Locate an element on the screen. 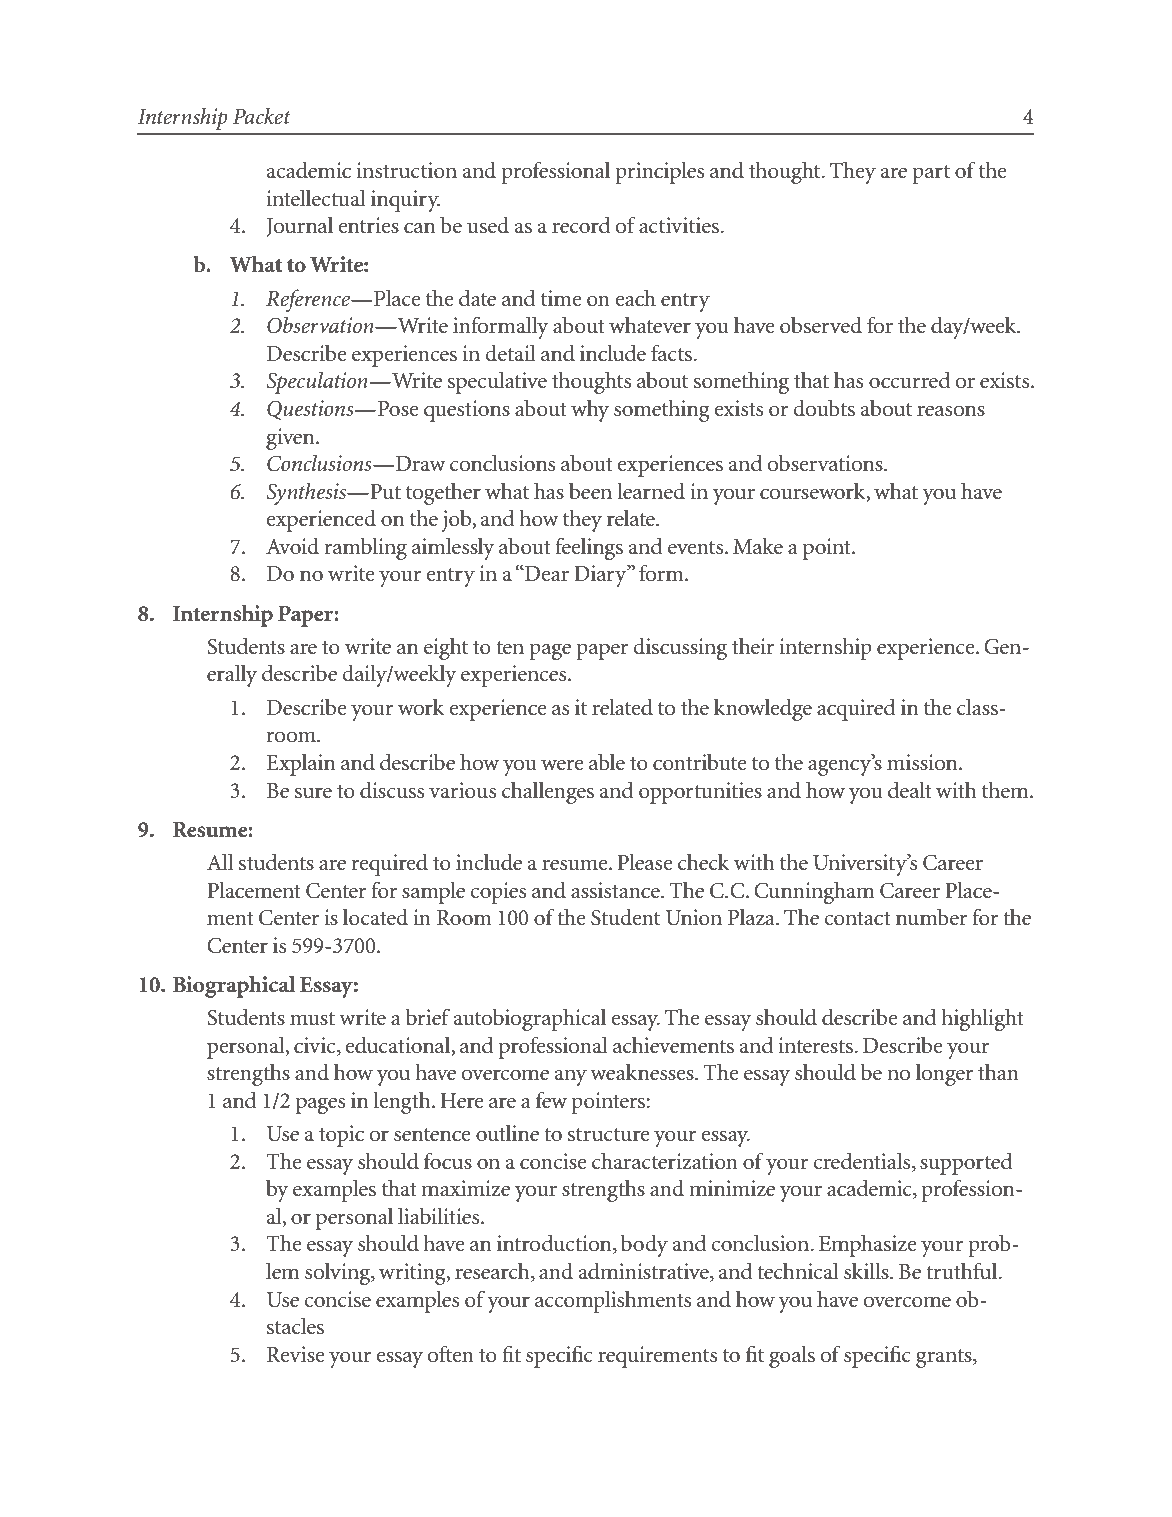 Image resolution: width=1172 pixels, height=1517 pixels. principles is located at coordinates (659, 172).
